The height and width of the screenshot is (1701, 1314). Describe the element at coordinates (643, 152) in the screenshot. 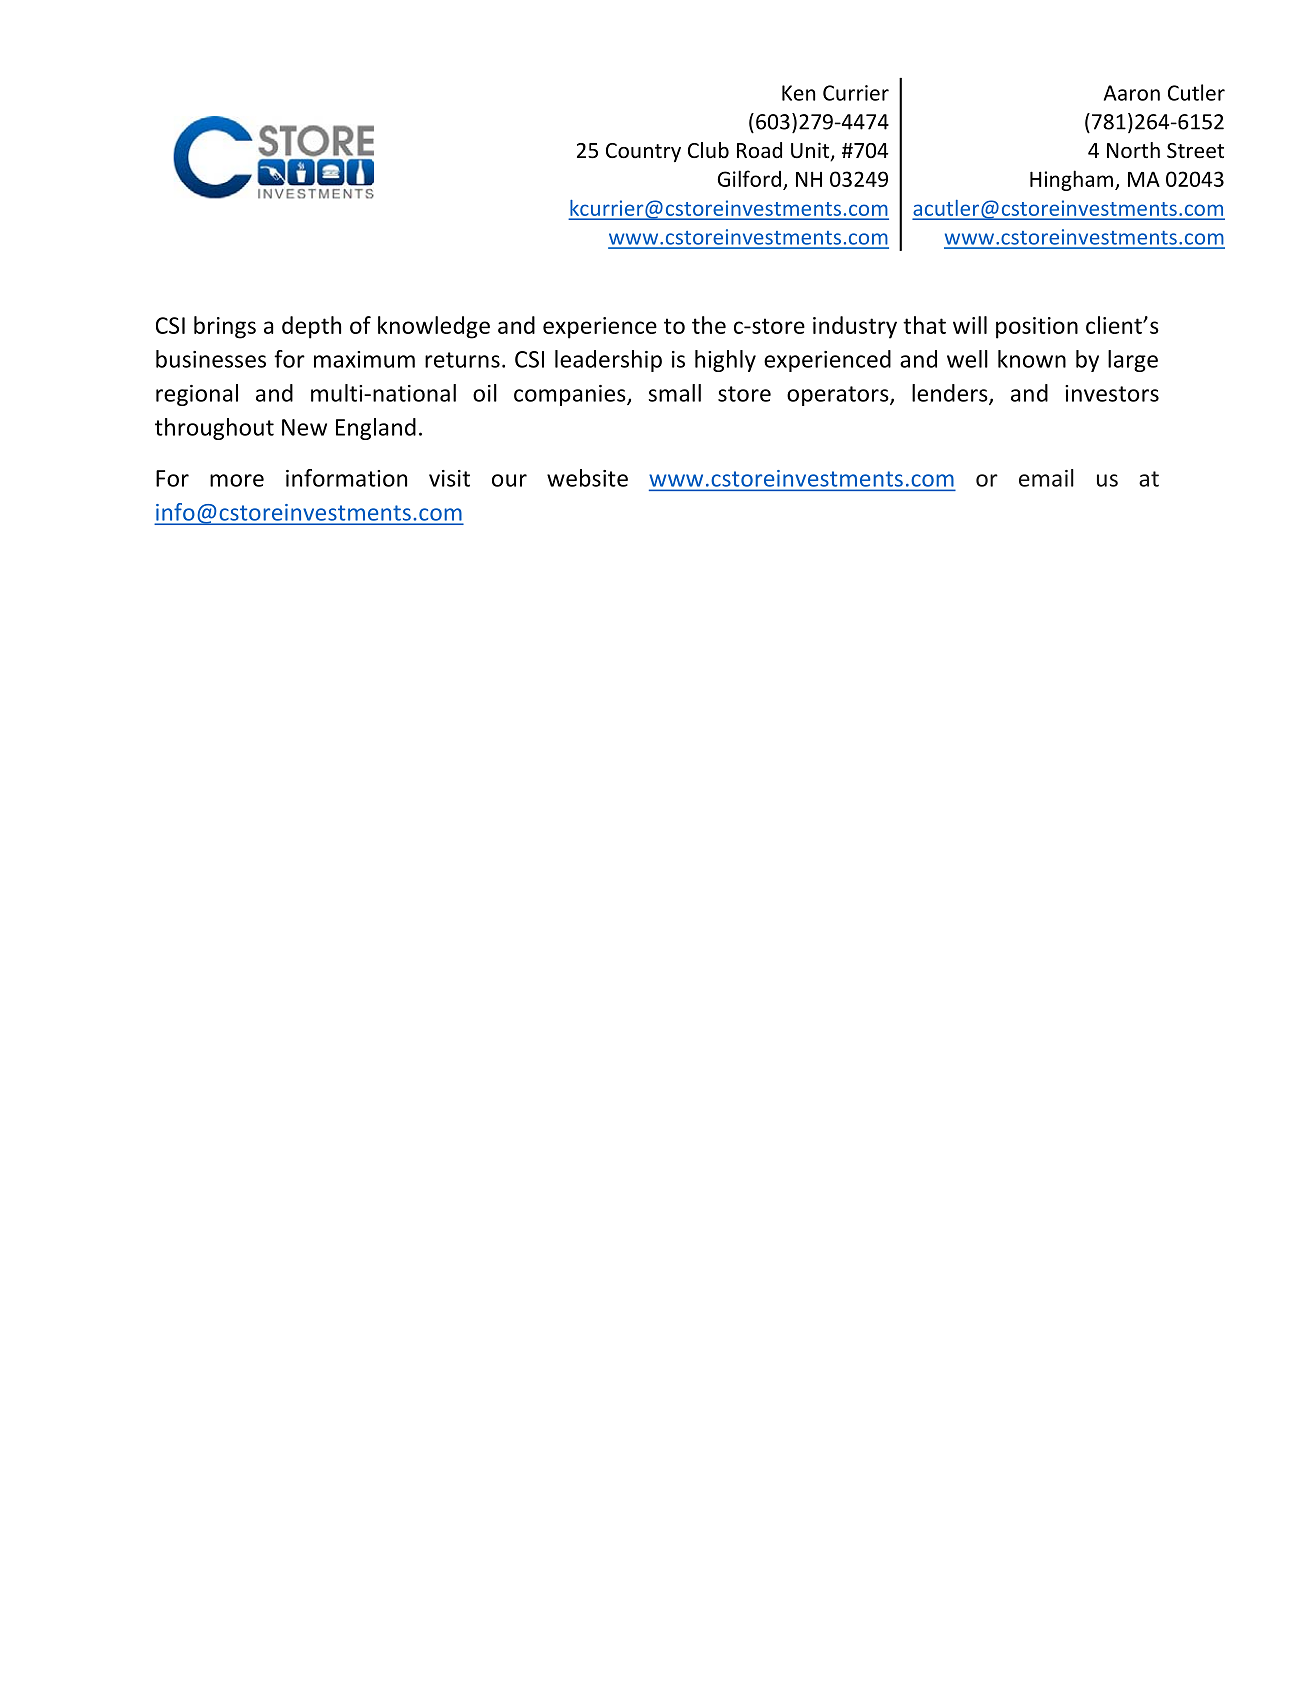

I see `Country` at that location.
